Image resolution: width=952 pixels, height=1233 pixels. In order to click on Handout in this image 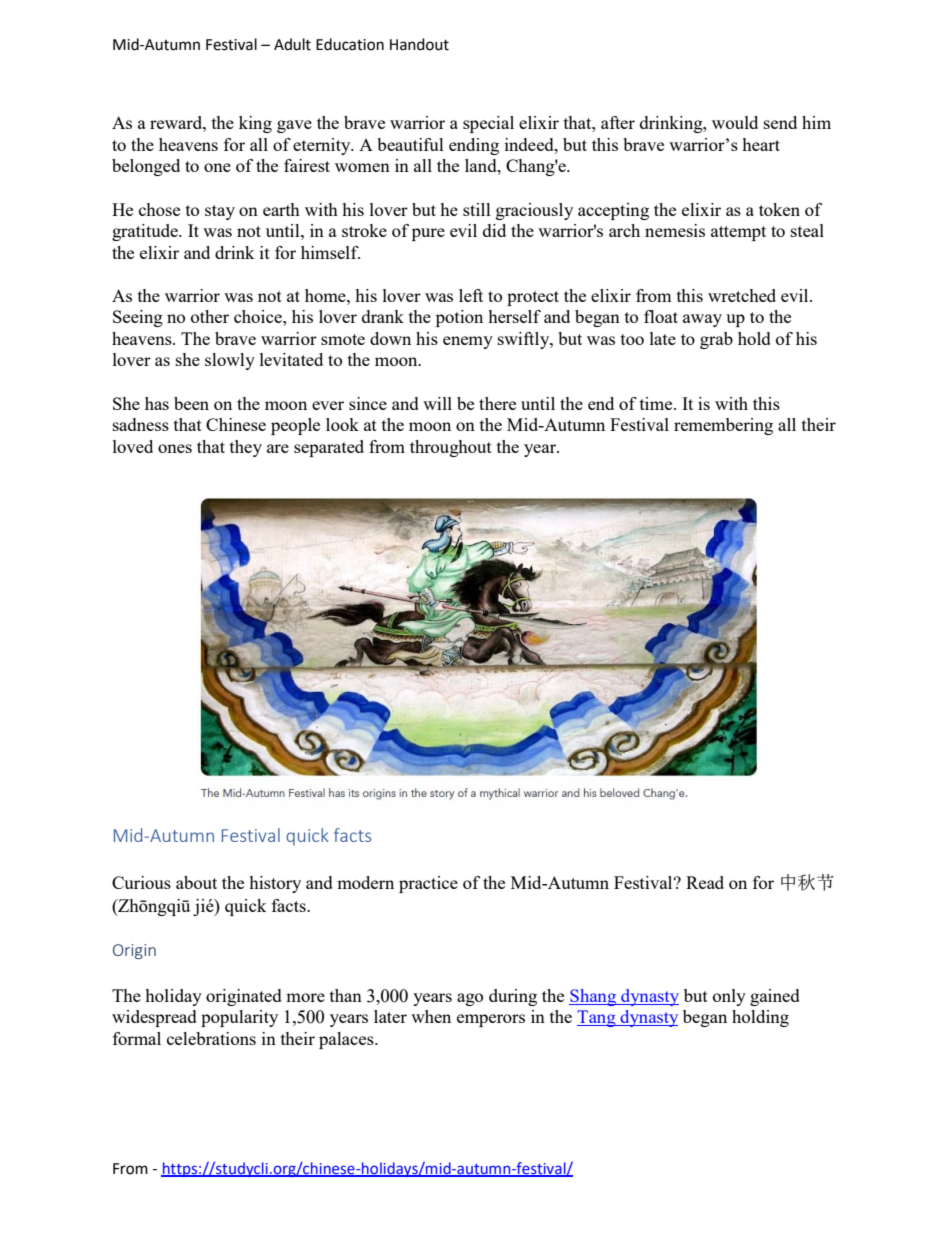, I will do `click(419, 44)`.
